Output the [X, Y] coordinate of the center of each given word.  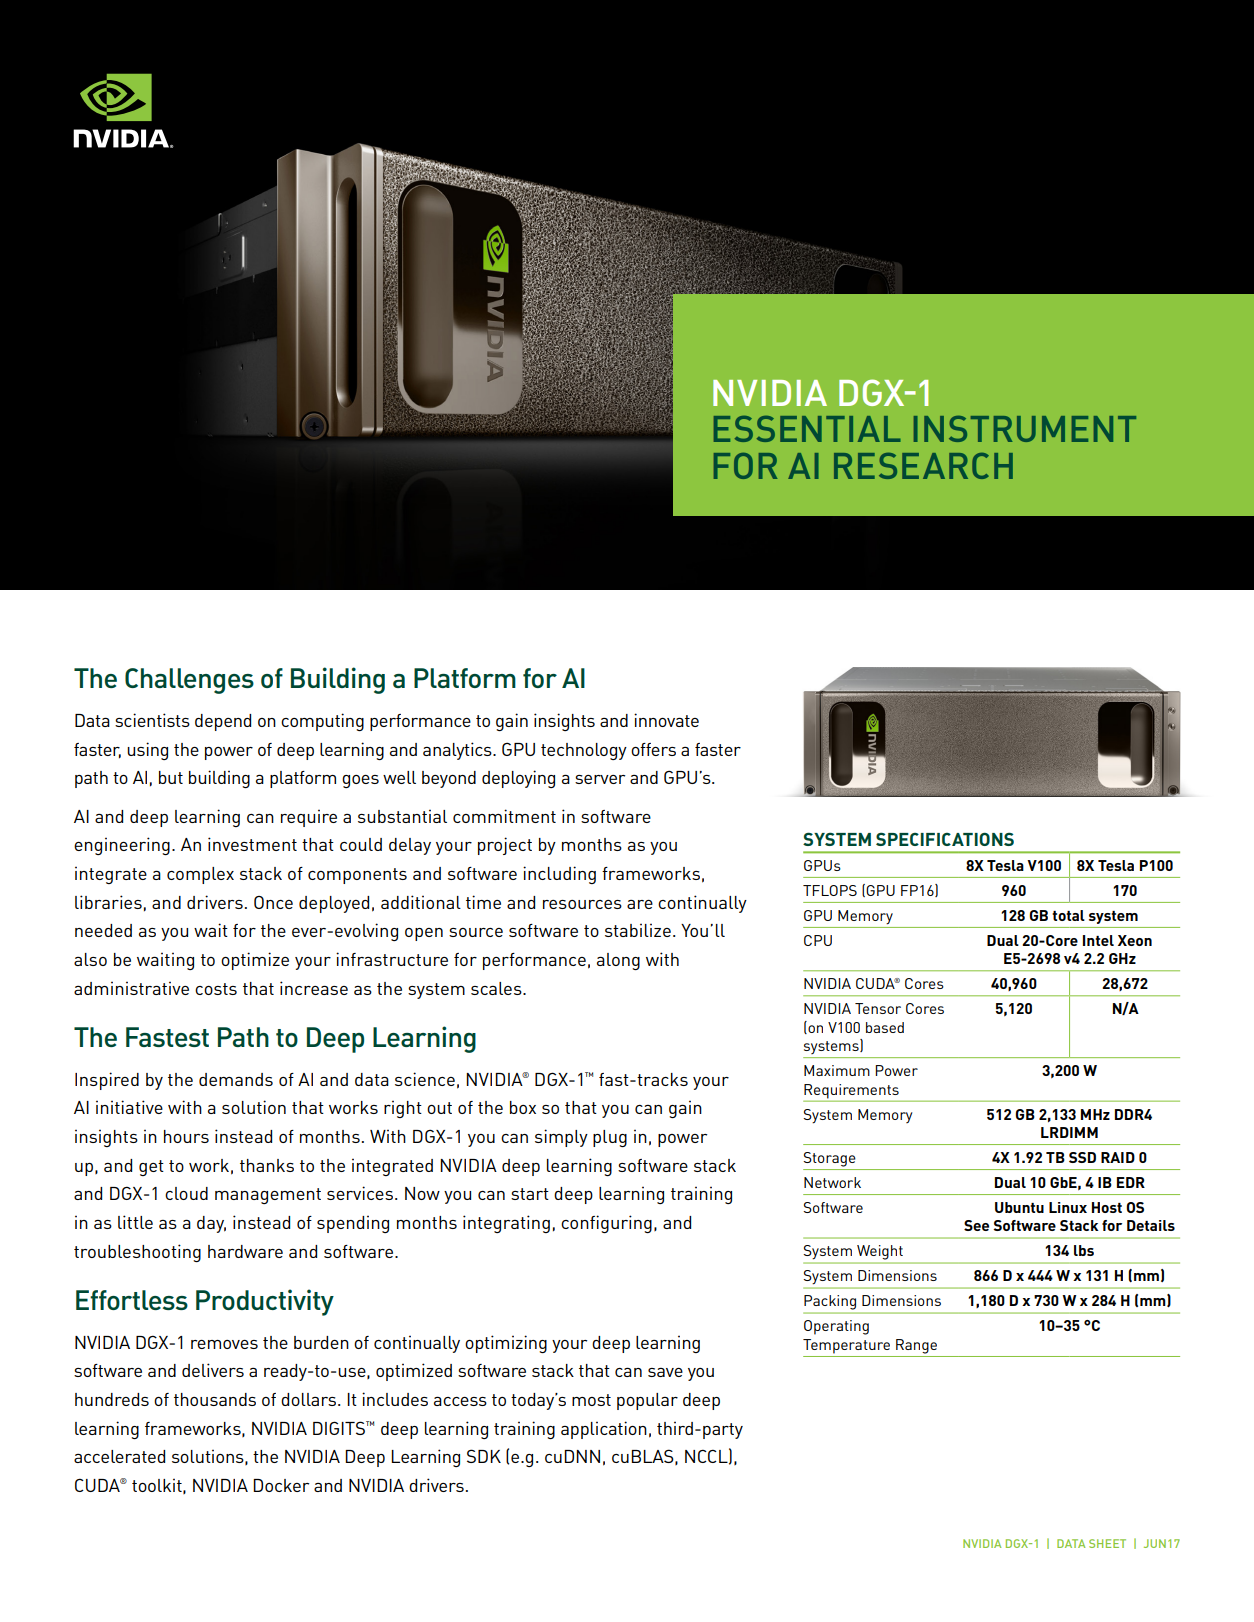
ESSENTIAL [807, 429]
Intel [1098, 940]
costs [216, 989]
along [618, 961]
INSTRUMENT [1025, 429]
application [604, 1430]
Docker [281, 1485]
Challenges [189, 681]
